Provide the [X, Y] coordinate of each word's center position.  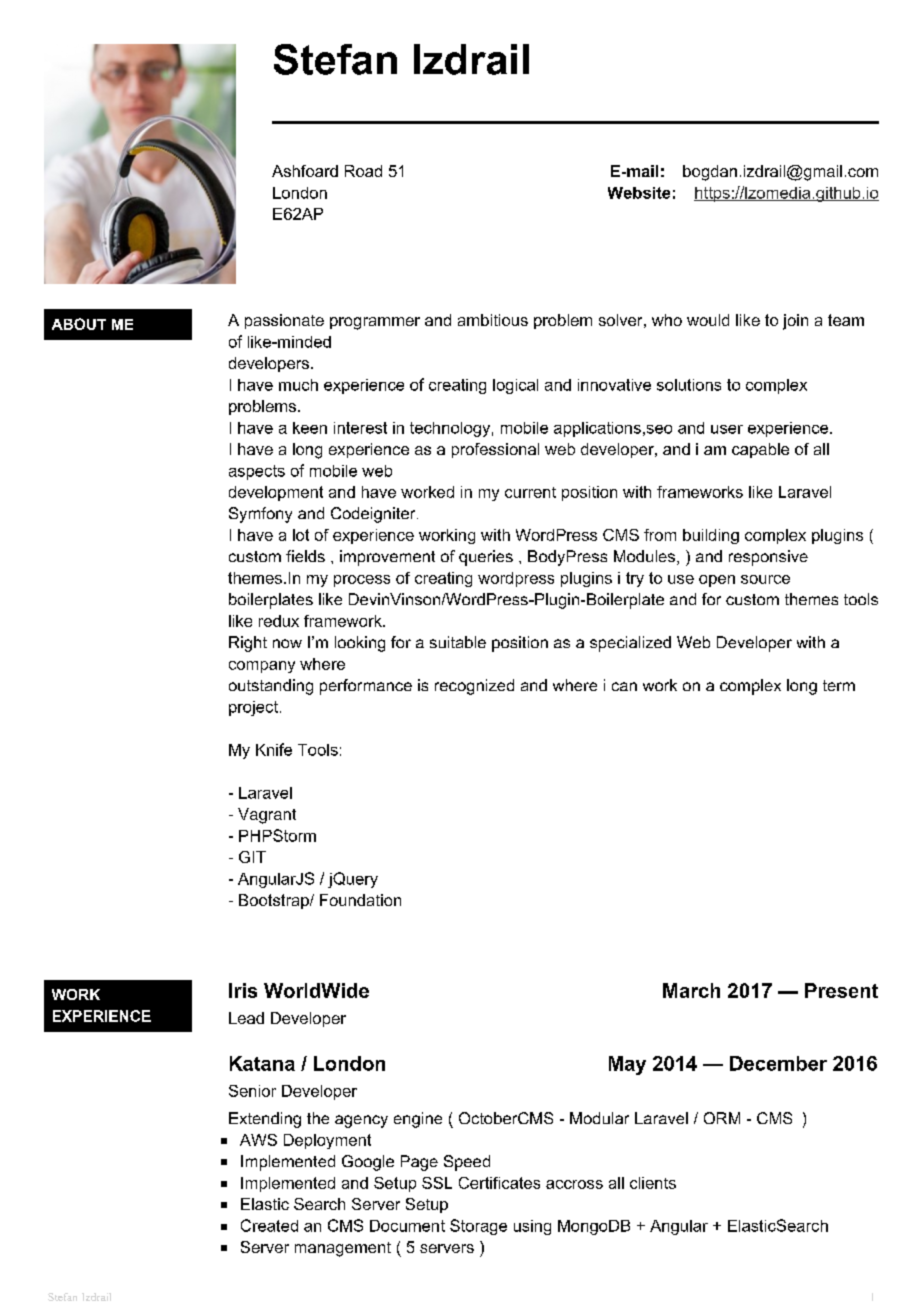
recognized [474, 687]
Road [363, 171]
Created [269, 1225]
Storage [478, 1227]
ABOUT [79, 324]
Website [639, 193]
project [253, 708]
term [839, 685]
